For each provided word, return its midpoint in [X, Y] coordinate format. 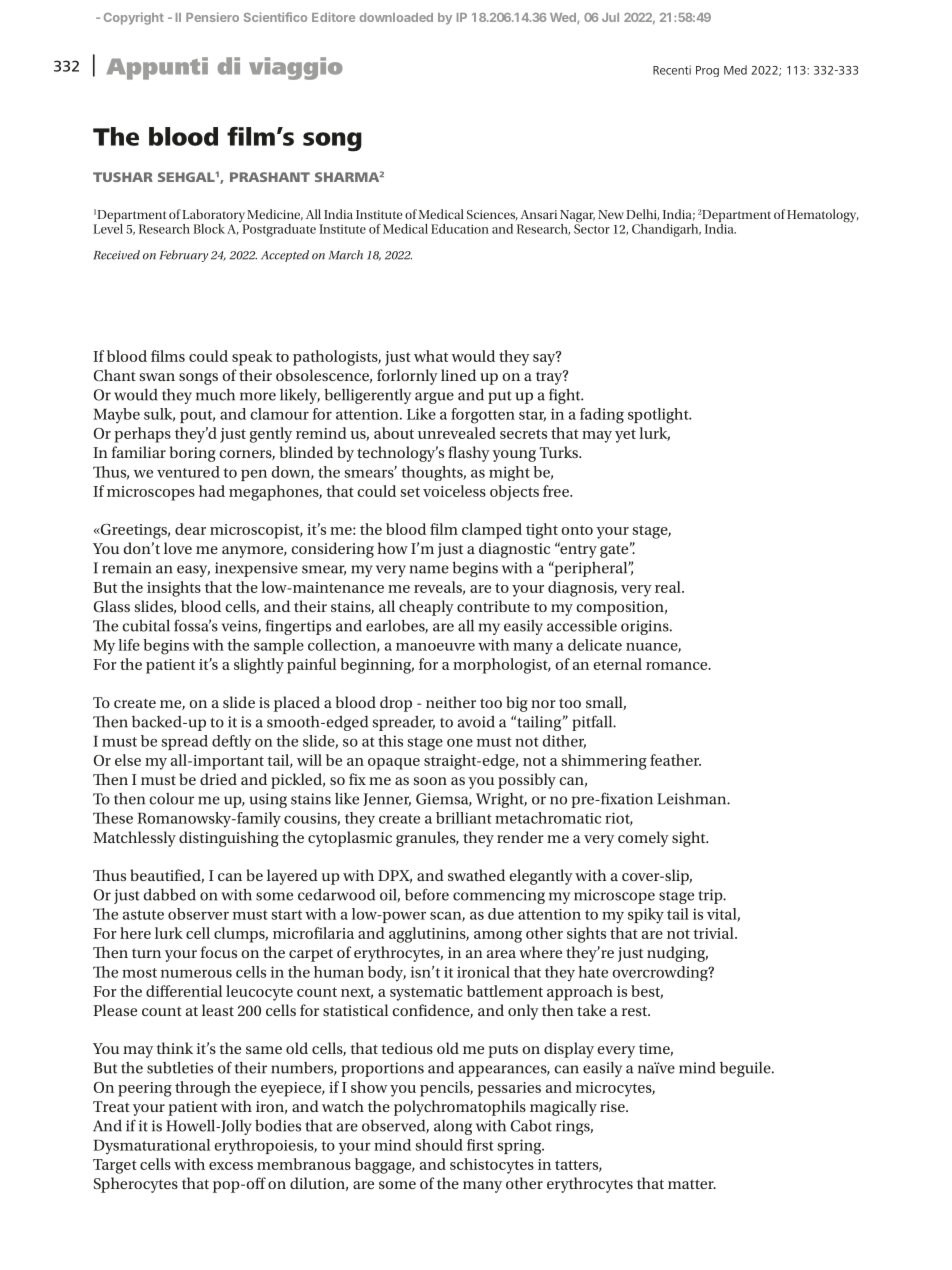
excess [231, 1166]
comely [643, 839]
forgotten [483, 416]
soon [430, 781]
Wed [564, 18]
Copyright [134, 18]
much [215, 395]
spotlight [659, 416]
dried [218, 779]
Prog [707, 71]
